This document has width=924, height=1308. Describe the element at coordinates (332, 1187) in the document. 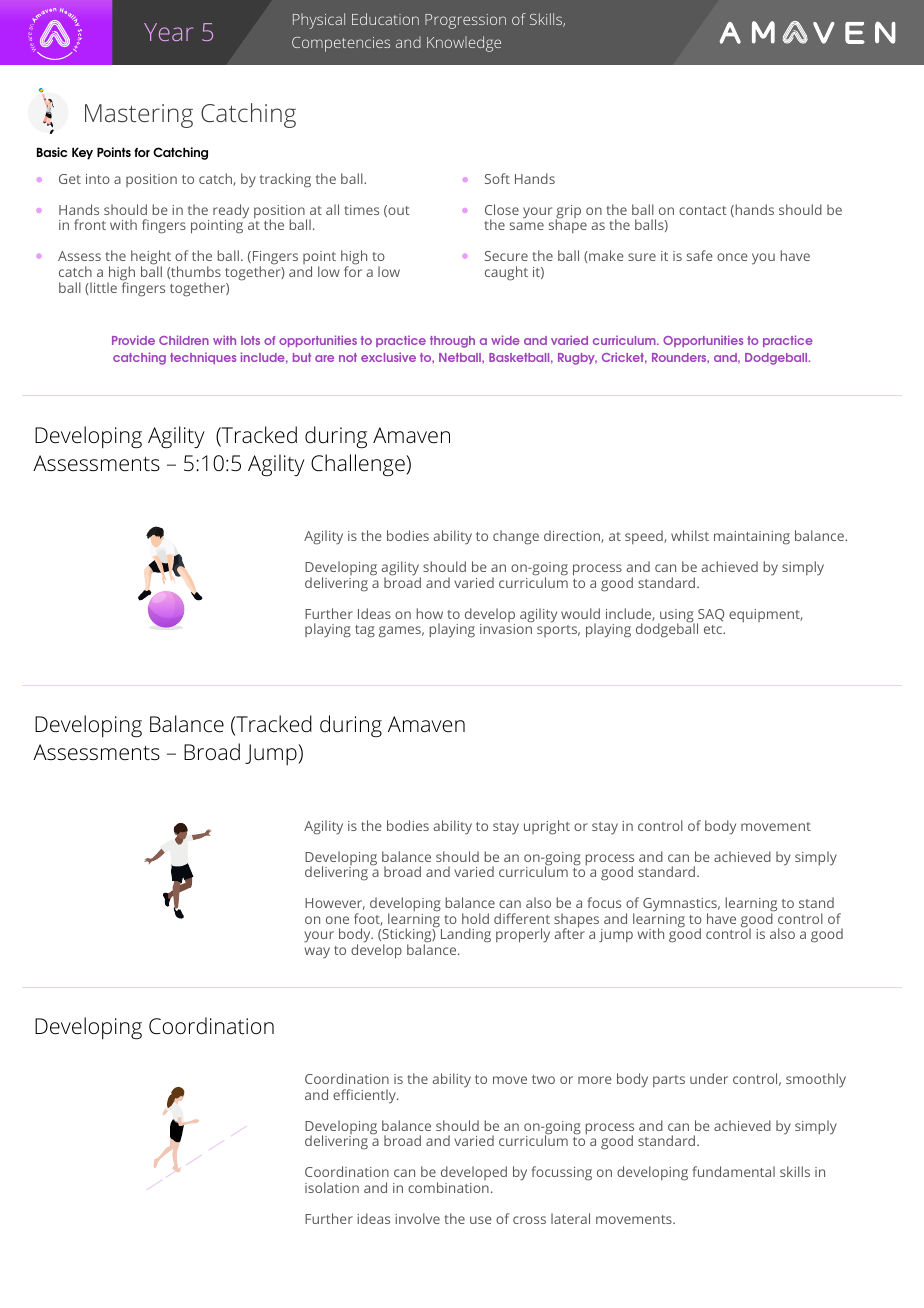

I see `isolation` at that location.
